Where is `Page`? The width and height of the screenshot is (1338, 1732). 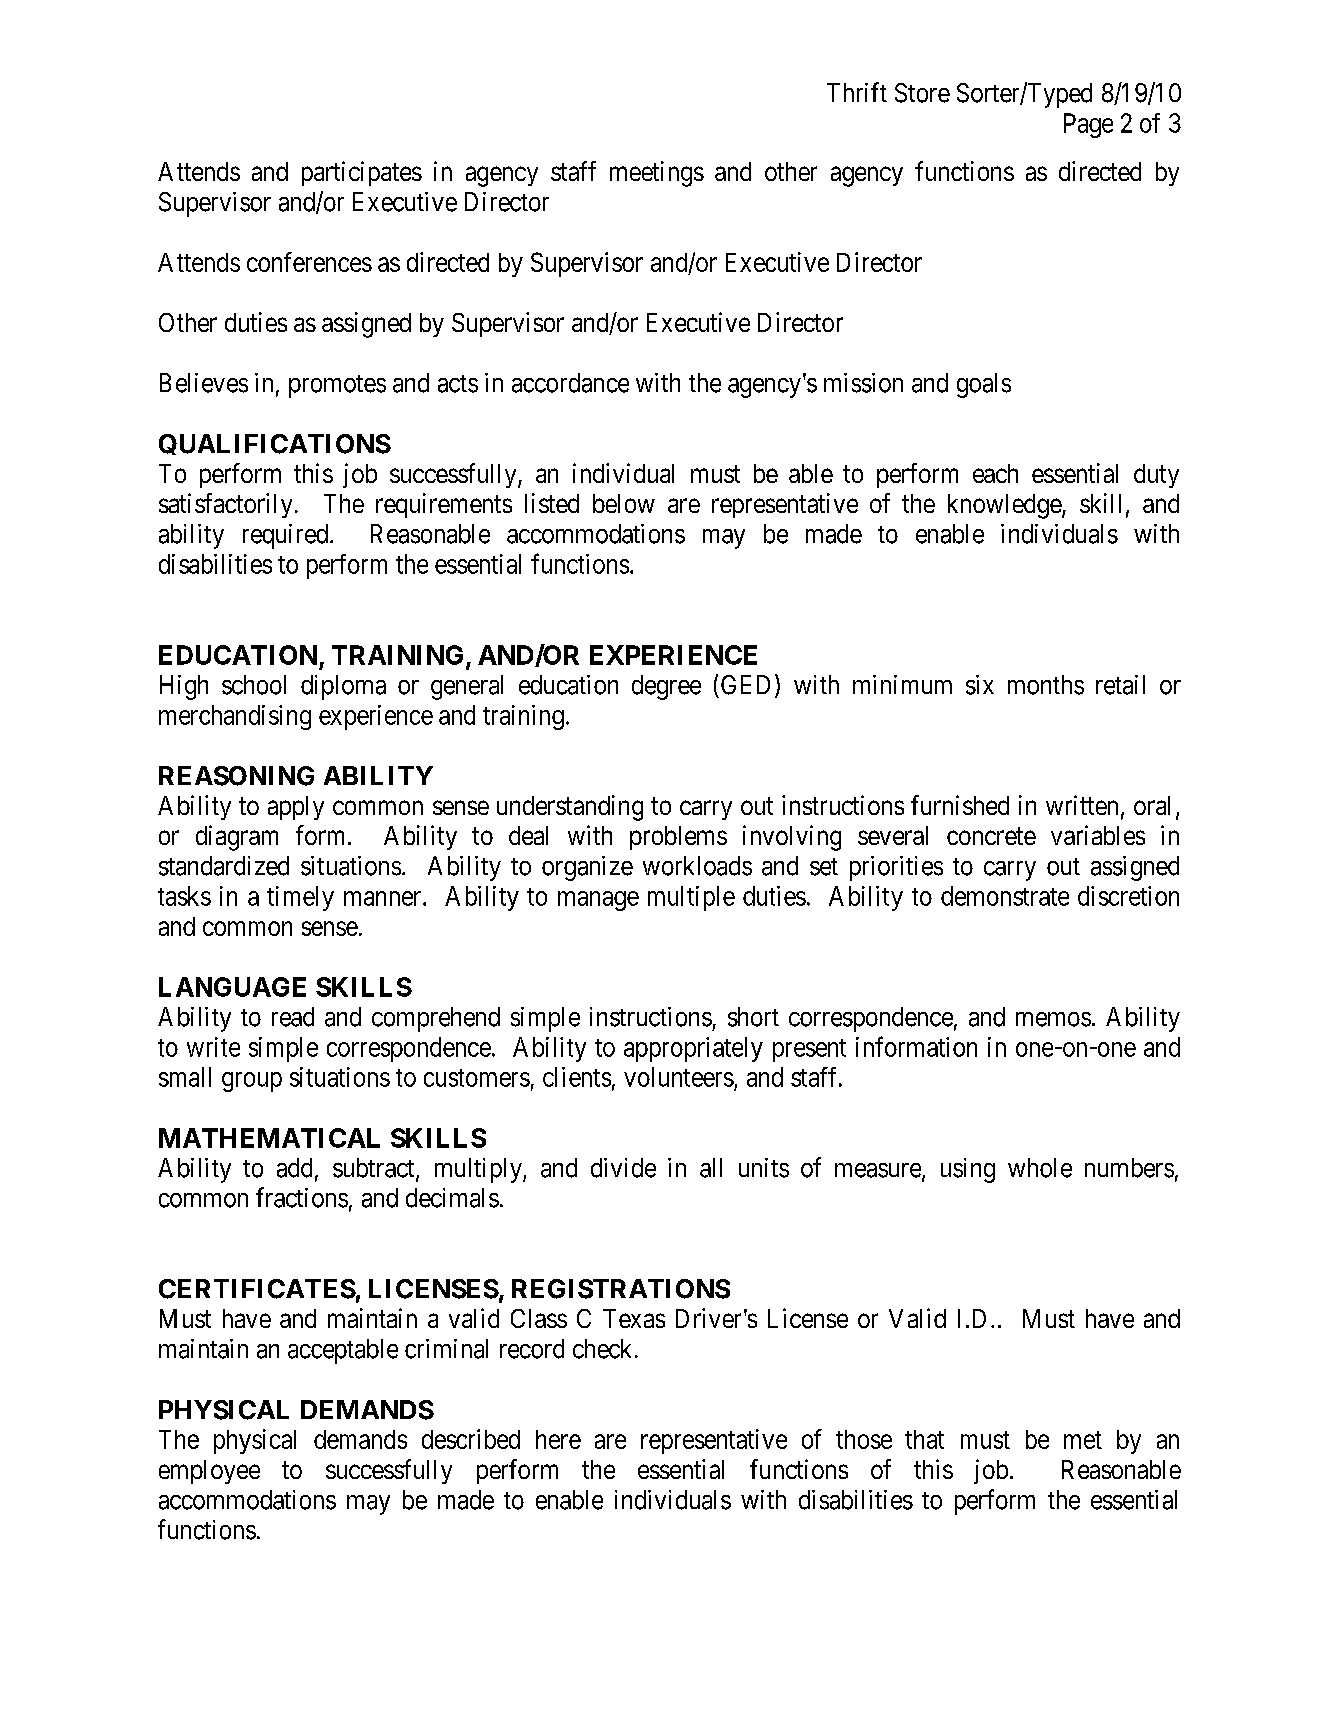 Page is located at coordinates (1088, 125).
